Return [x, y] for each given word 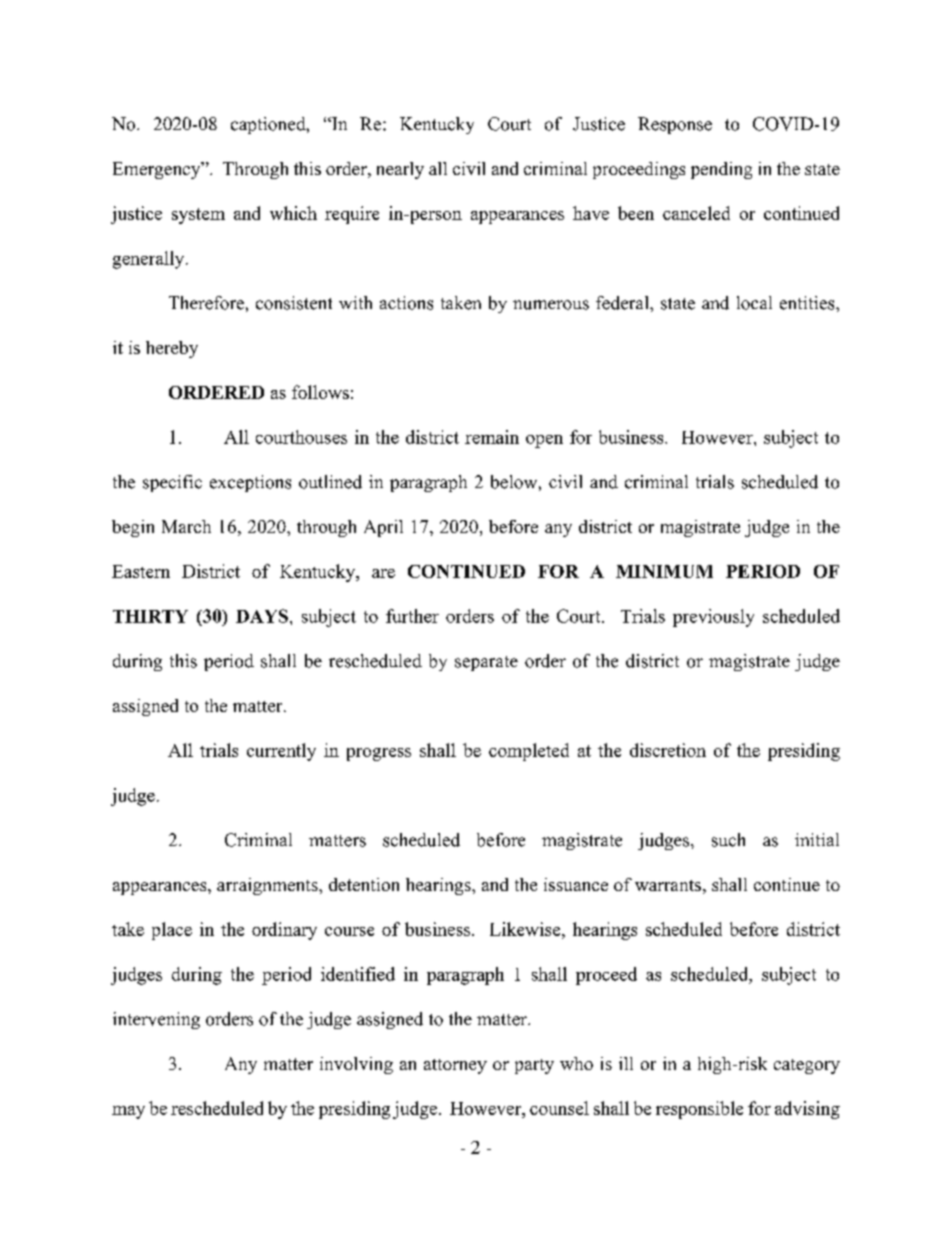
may [128, 1112]
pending [721, 170]
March [186, 526]
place [172, 931]
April [383, 528]
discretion [668, 750]
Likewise [526, 929]
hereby [172, 349]
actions [406, 303]
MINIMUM [664, 571]
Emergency [158, 170]
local [754, 303]
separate [486, 663]
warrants [668, 885]
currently [281, 752]
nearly [400, 170]
